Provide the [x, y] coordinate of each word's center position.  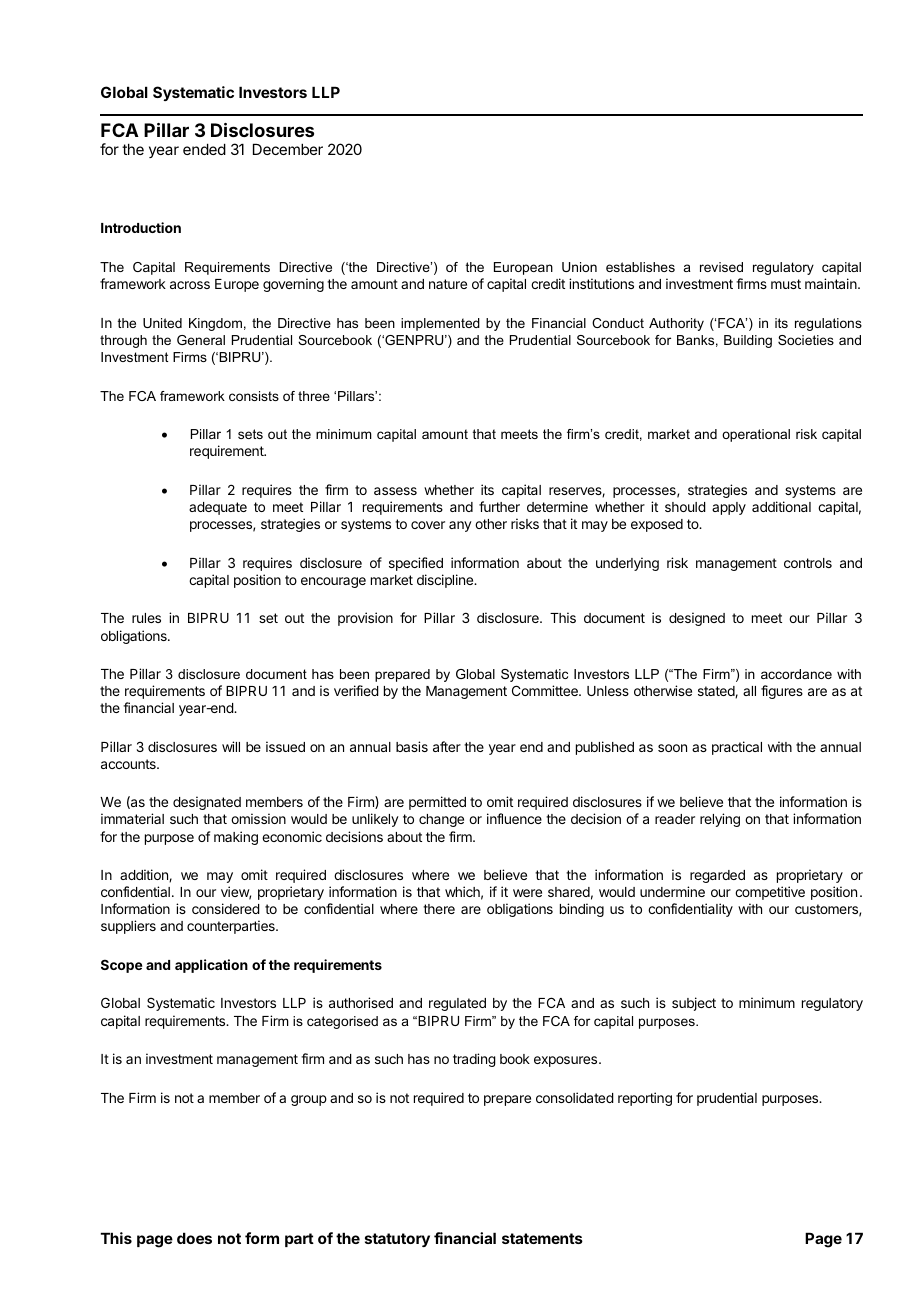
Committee [546, 690]
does [194, 1238]
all [749, 691]
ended [204, 149]
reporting [645, 1099]
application [211, 966]
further [499, 506]
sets [250, 434]
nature [448, 284]
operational [756, 435]
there [439, 909]
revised [721, 267]
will [231, 746]
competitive [770, 893]
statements [542, 1238]
